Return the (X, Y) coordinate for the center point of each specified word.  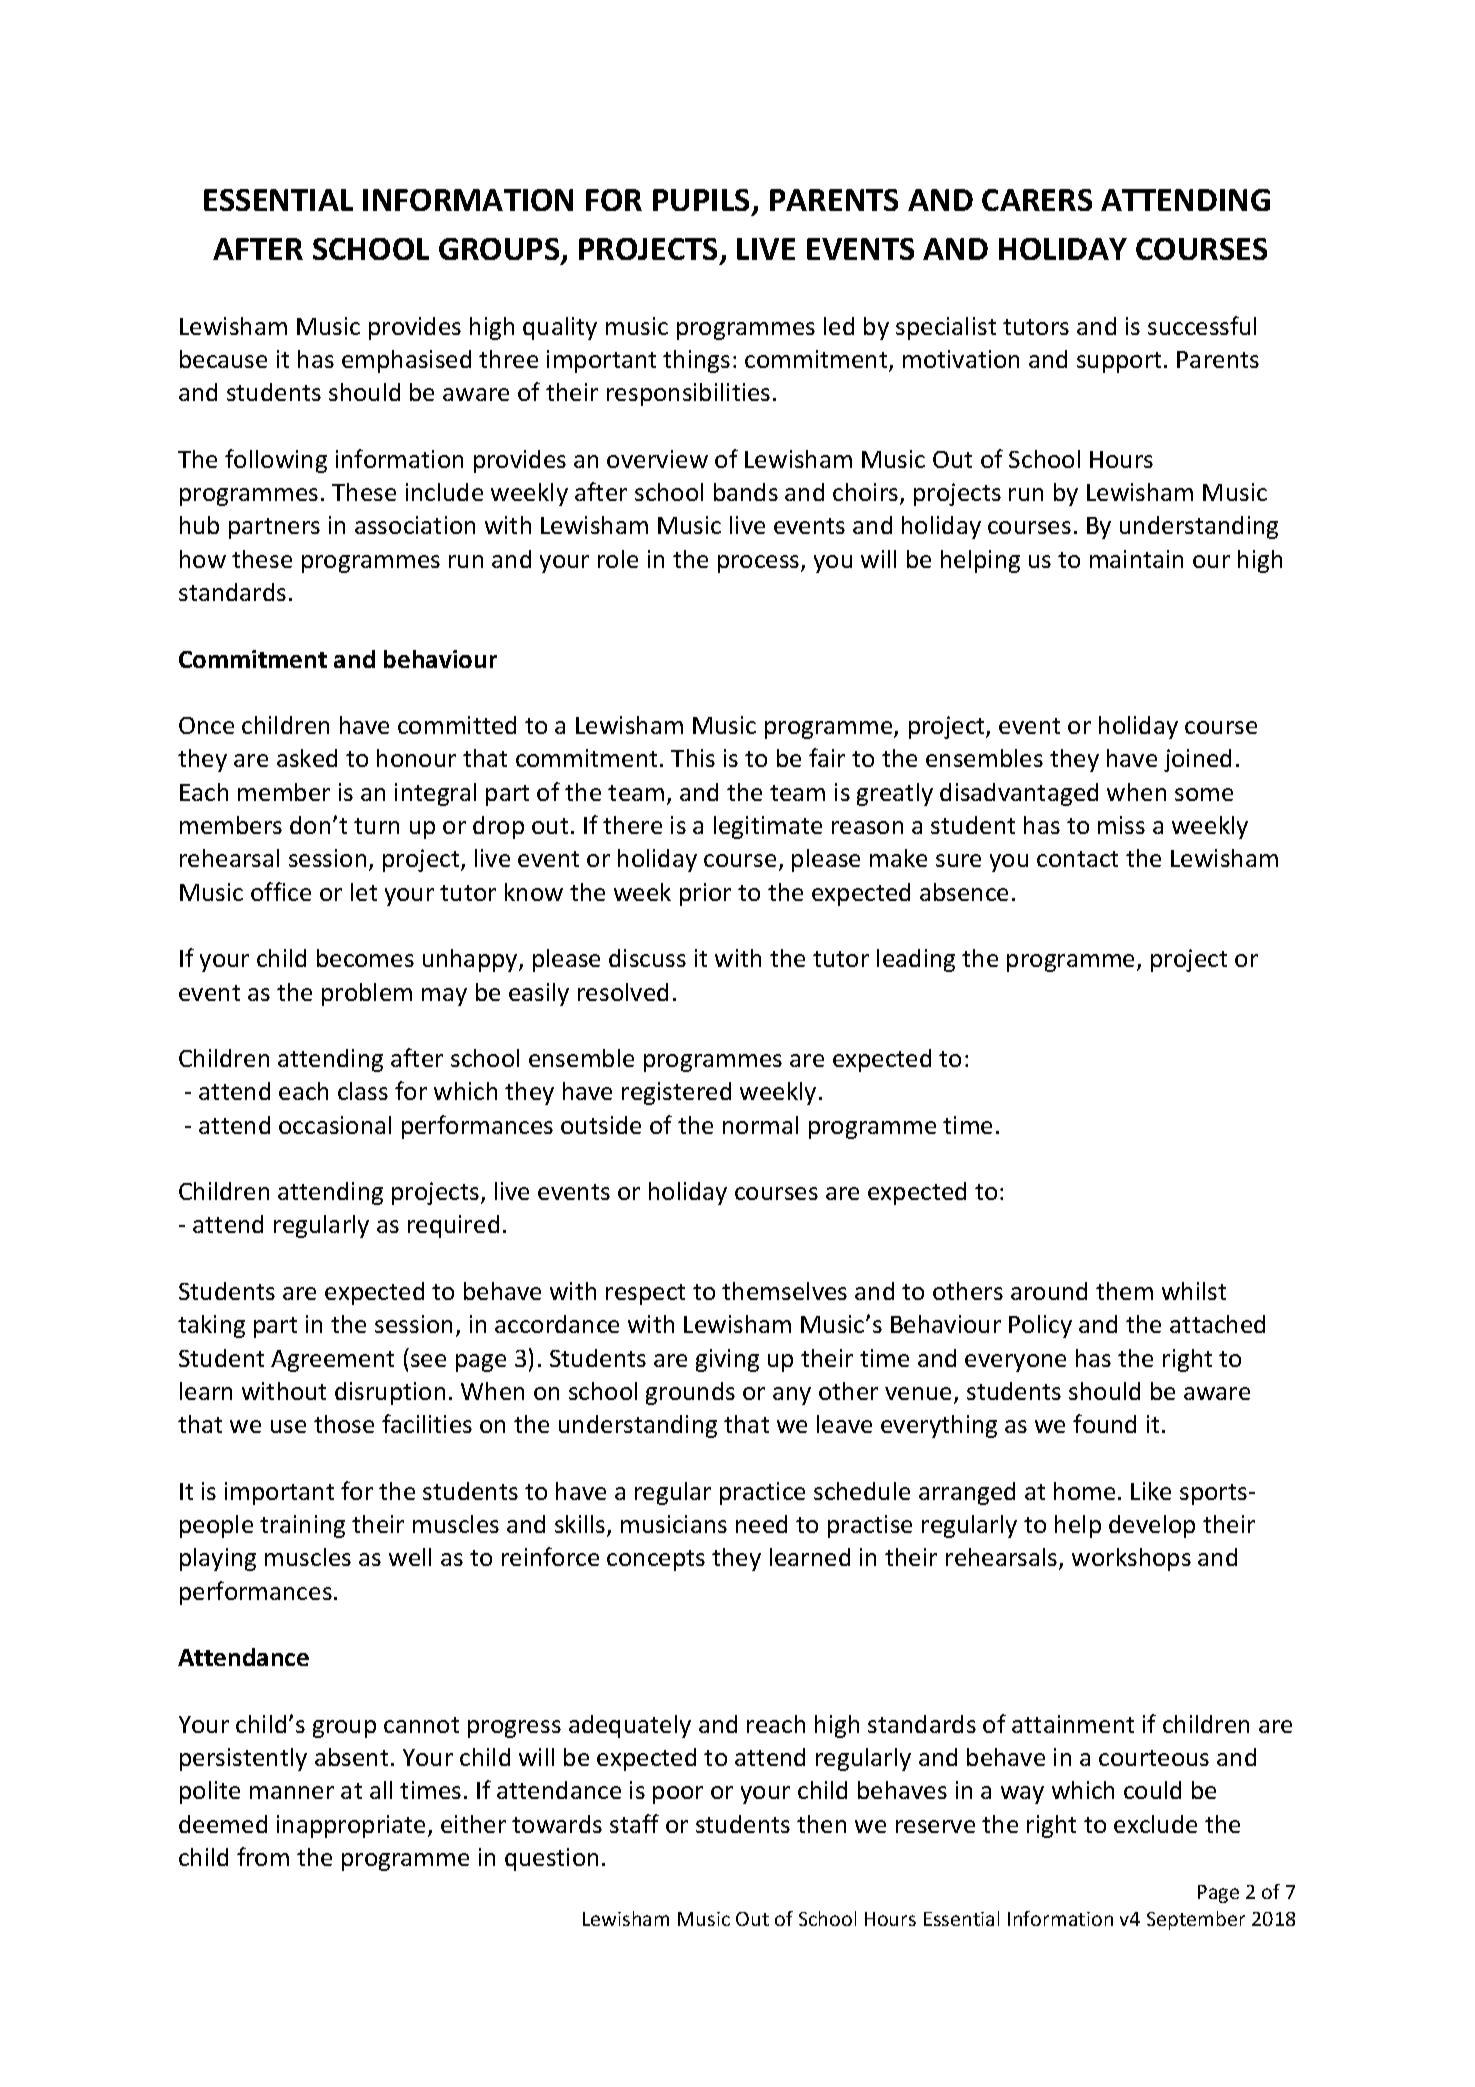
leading (916, 960)
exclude (1155, 1824)
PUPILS (703, 201)
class (363, 1091)
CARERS (1037, 200)
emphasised (406, 361)
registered (676, 1093)
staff (634, 1823)
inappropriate (353, 1826)
